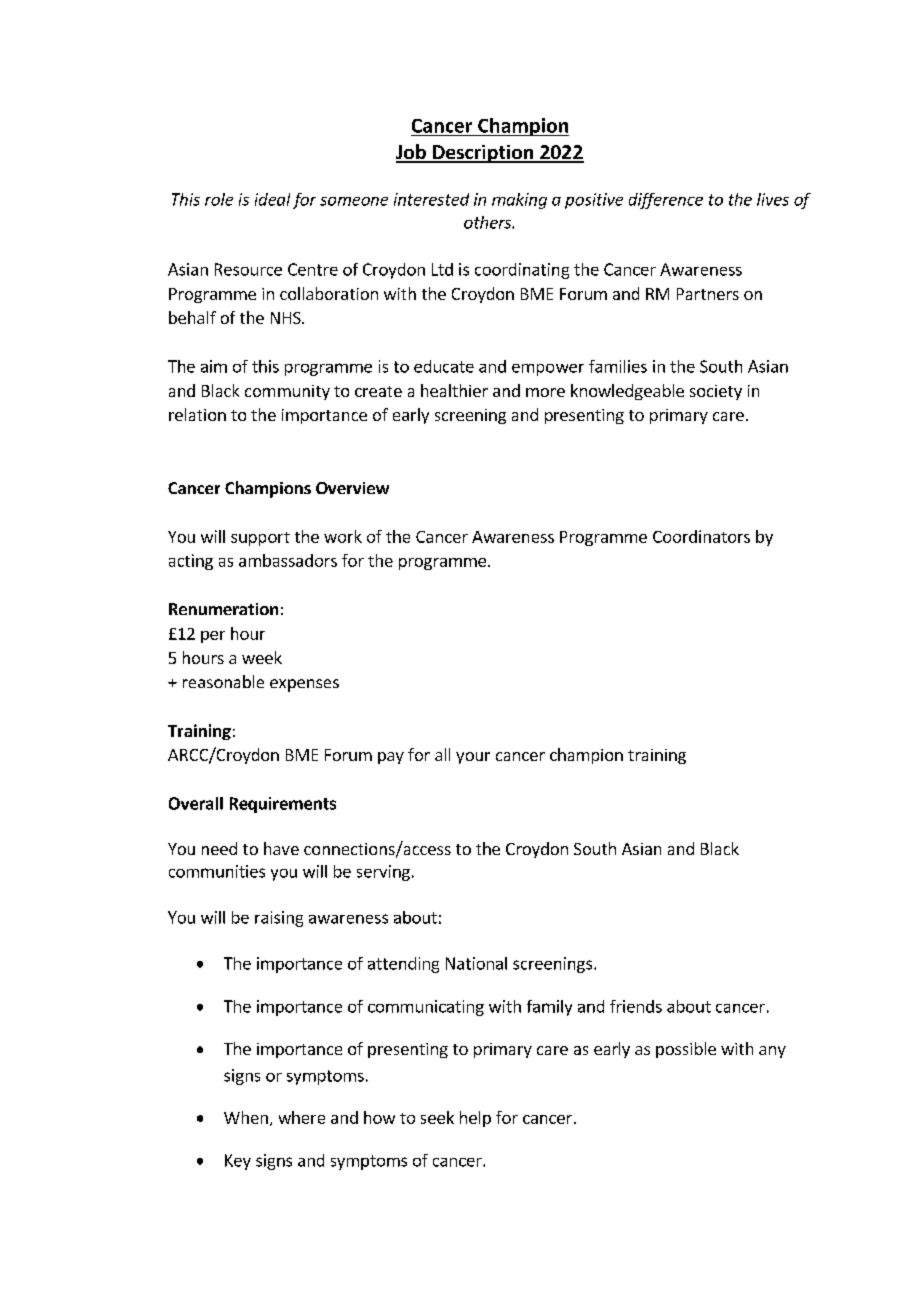  Describe the element at coordinates (473, 758) in the screenshot. I see `your` at that location.
